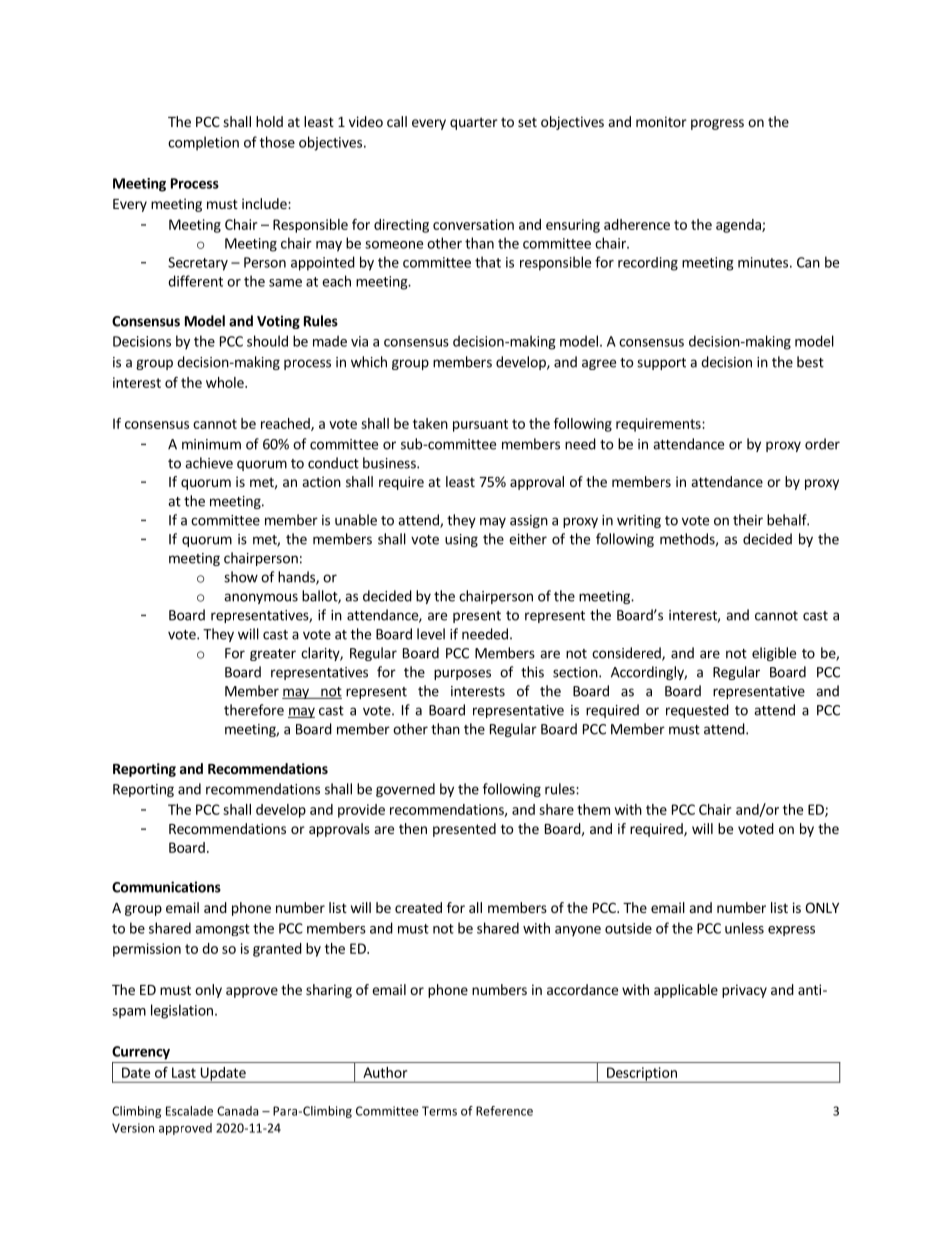  What do you see at coordinates (480, 425) in the screenshot?
I see `pursuant` at bounding box center [480, 425].
